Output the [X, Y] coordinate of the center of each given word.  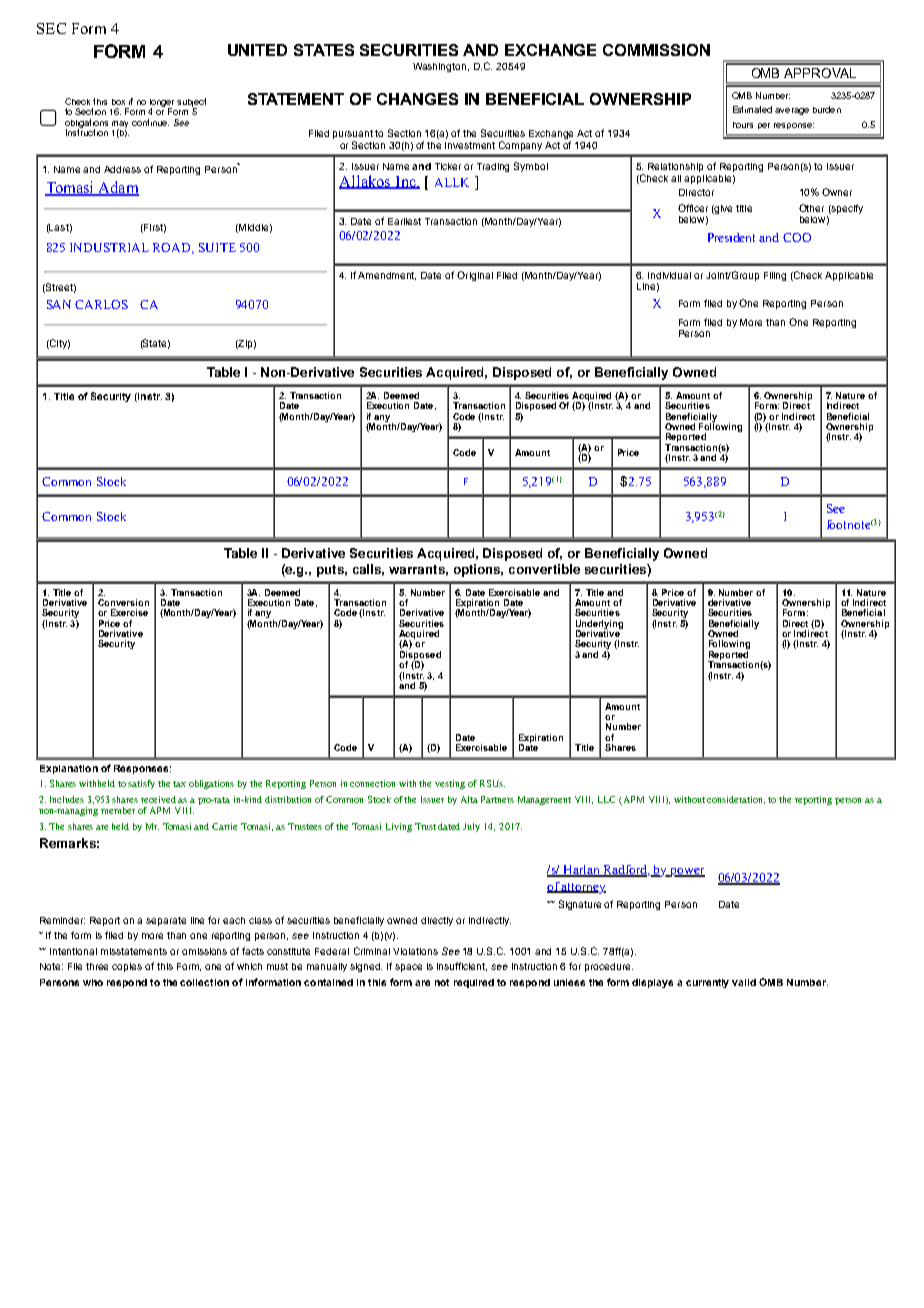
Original [475, 276]
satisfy [141, 784]
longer [162, 104]
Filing [775, 276]
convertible [544, 569]
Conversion [123, 602]
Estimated [752, 109]
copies [127, 967]
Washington [441, 67]
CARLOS [101, 304]
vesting [450, 784]
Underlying [599, 625]
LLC [606, 799]
